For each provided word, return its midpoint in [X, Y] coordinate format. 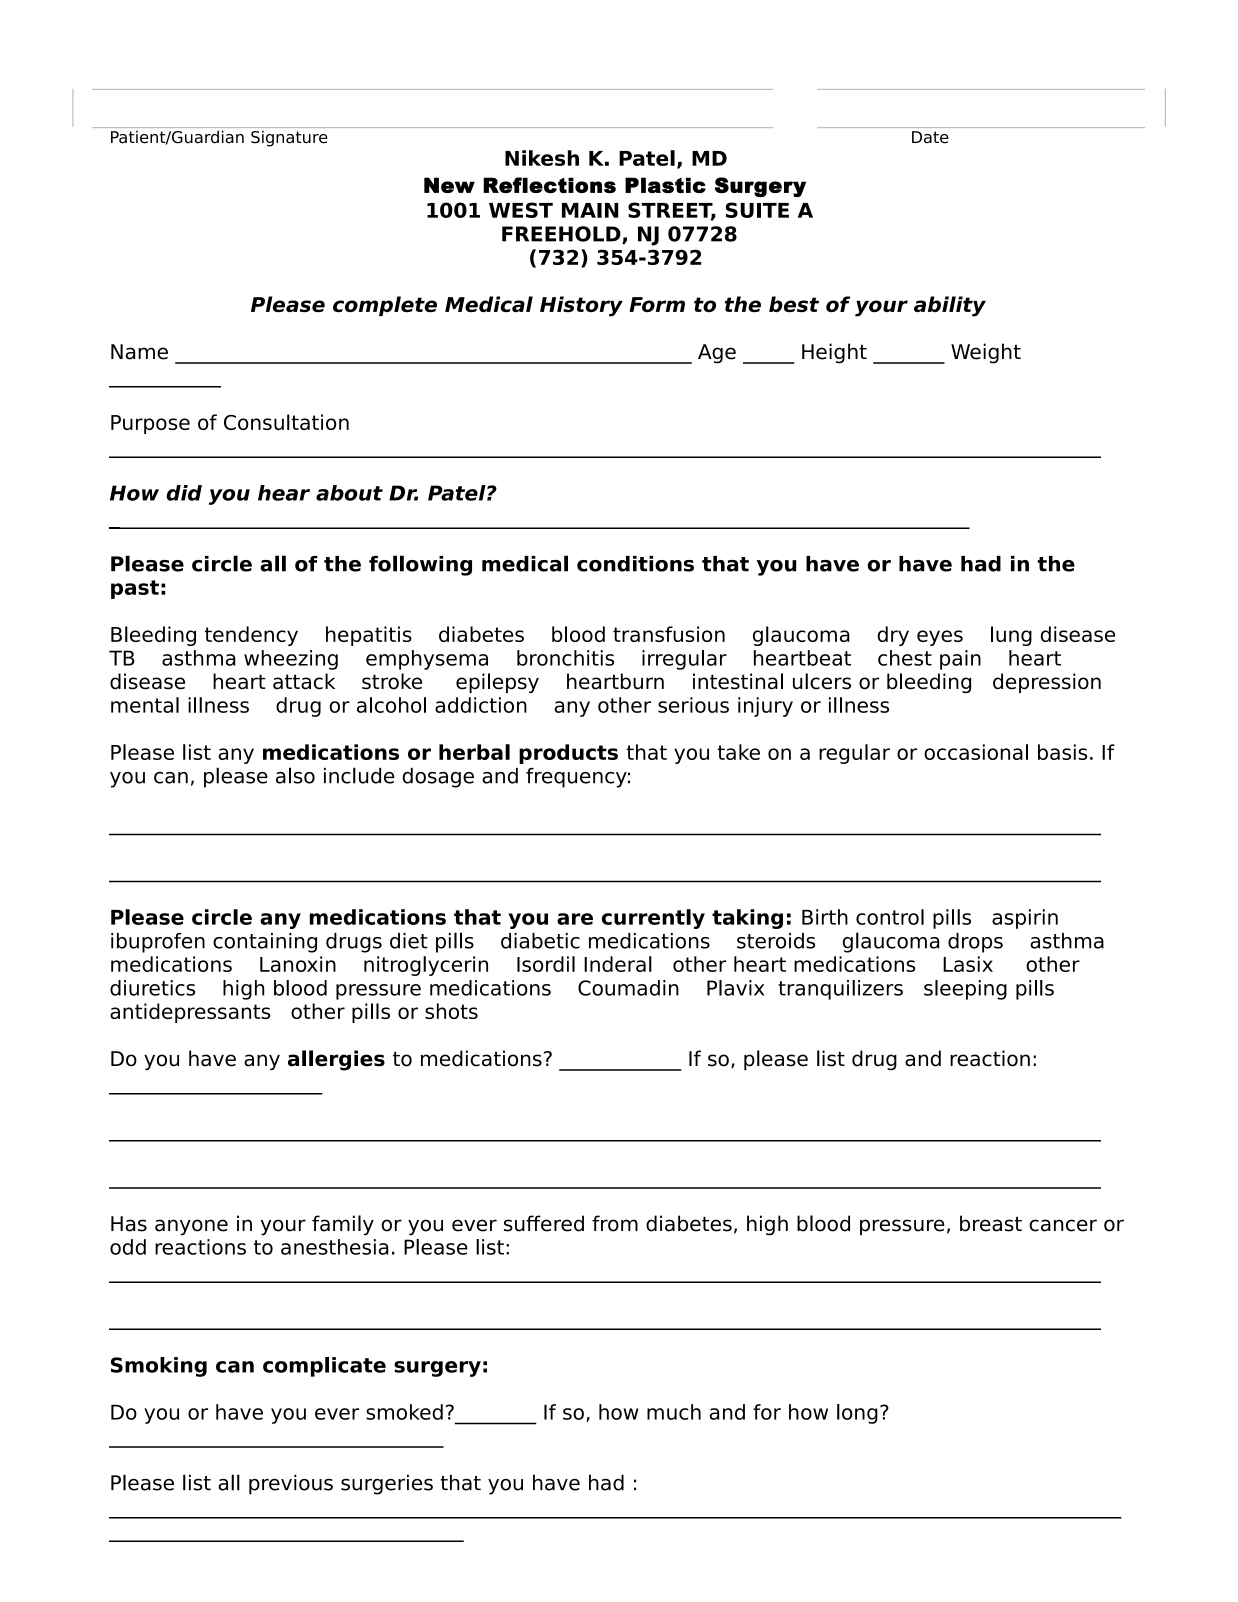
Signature [289, 138]
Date [930, 137]
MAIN [590, 210]
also [295, 775]
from [615, 1223]
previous [291, 1484]
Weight [986, 353]
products [568, 754]
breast [991, 1223]
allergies [336, 1060]
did [184, 493]
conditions [635, 564]
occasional [976, 752]
